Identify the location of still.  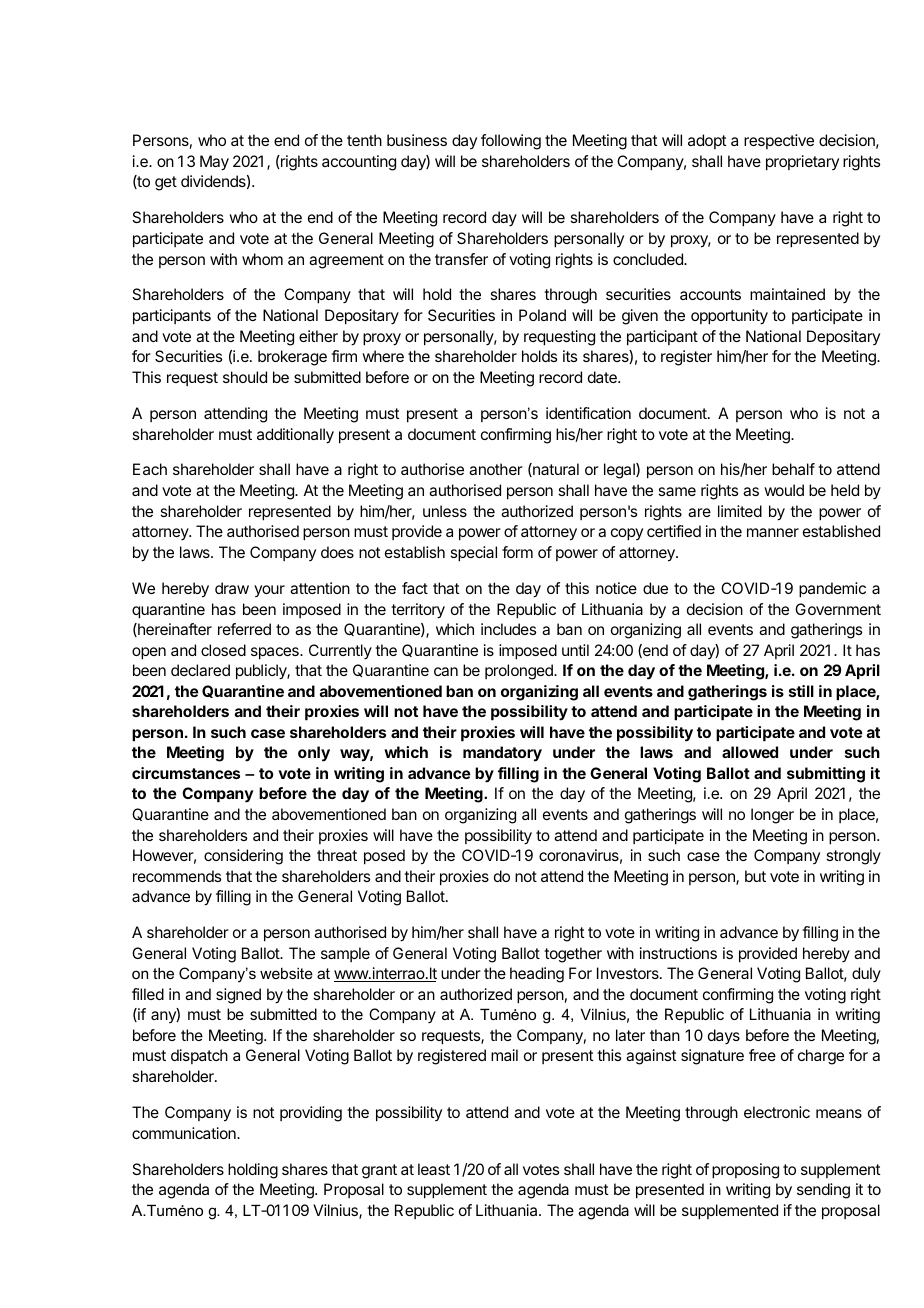
(801, 691).
